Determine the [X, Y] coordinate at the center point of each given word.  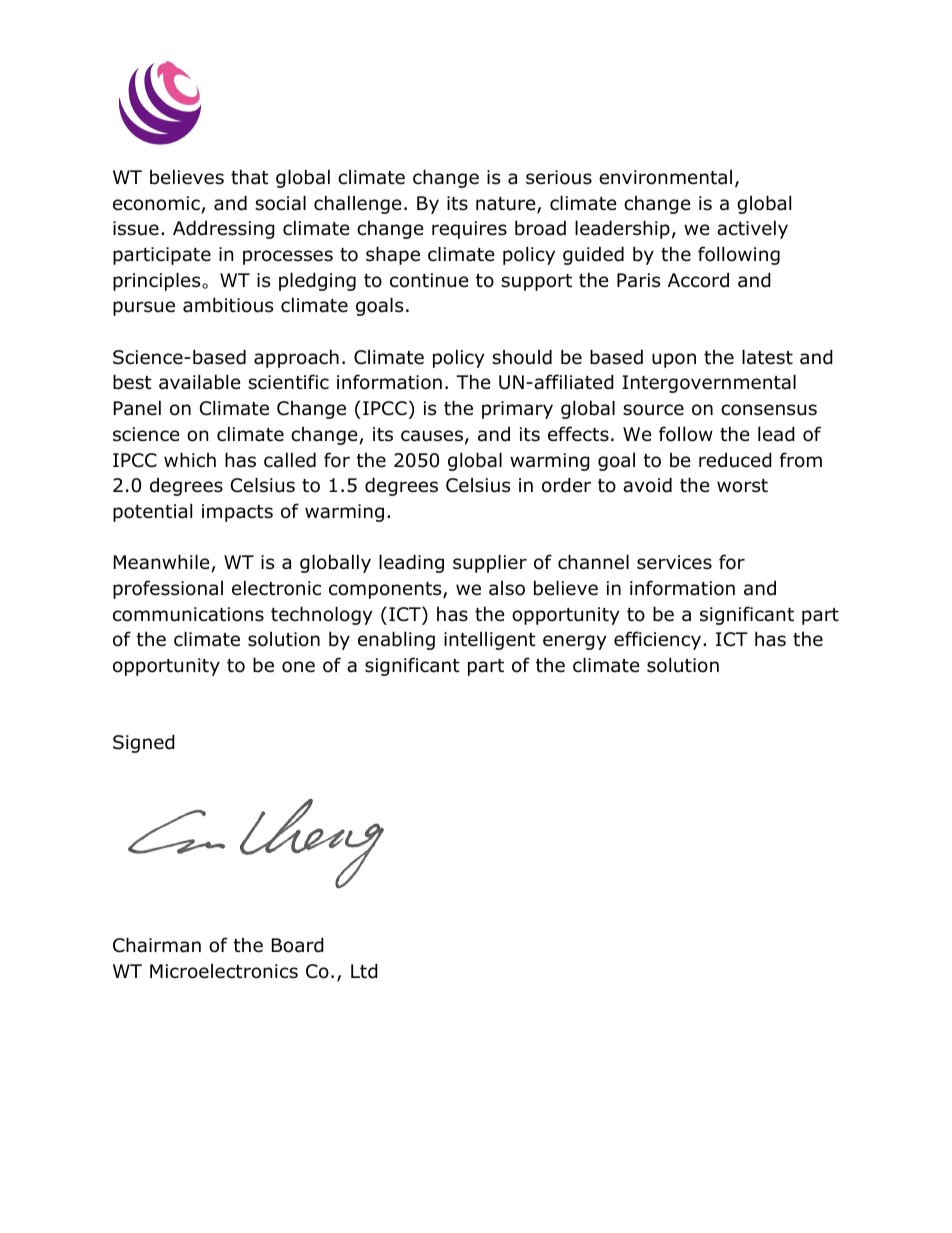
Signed [144, 743]
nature [506, 204]
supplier [490, 563]
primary [517, 410]
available [200, 382]
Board [298, 945]
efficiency [657, 640]
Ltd [364, 971]
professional [168, 589]
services [674, 562]
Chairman [157, 945]
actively [752, 229]
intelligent [490, 641]
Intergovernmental [709, 383]
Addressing [224, 229]
